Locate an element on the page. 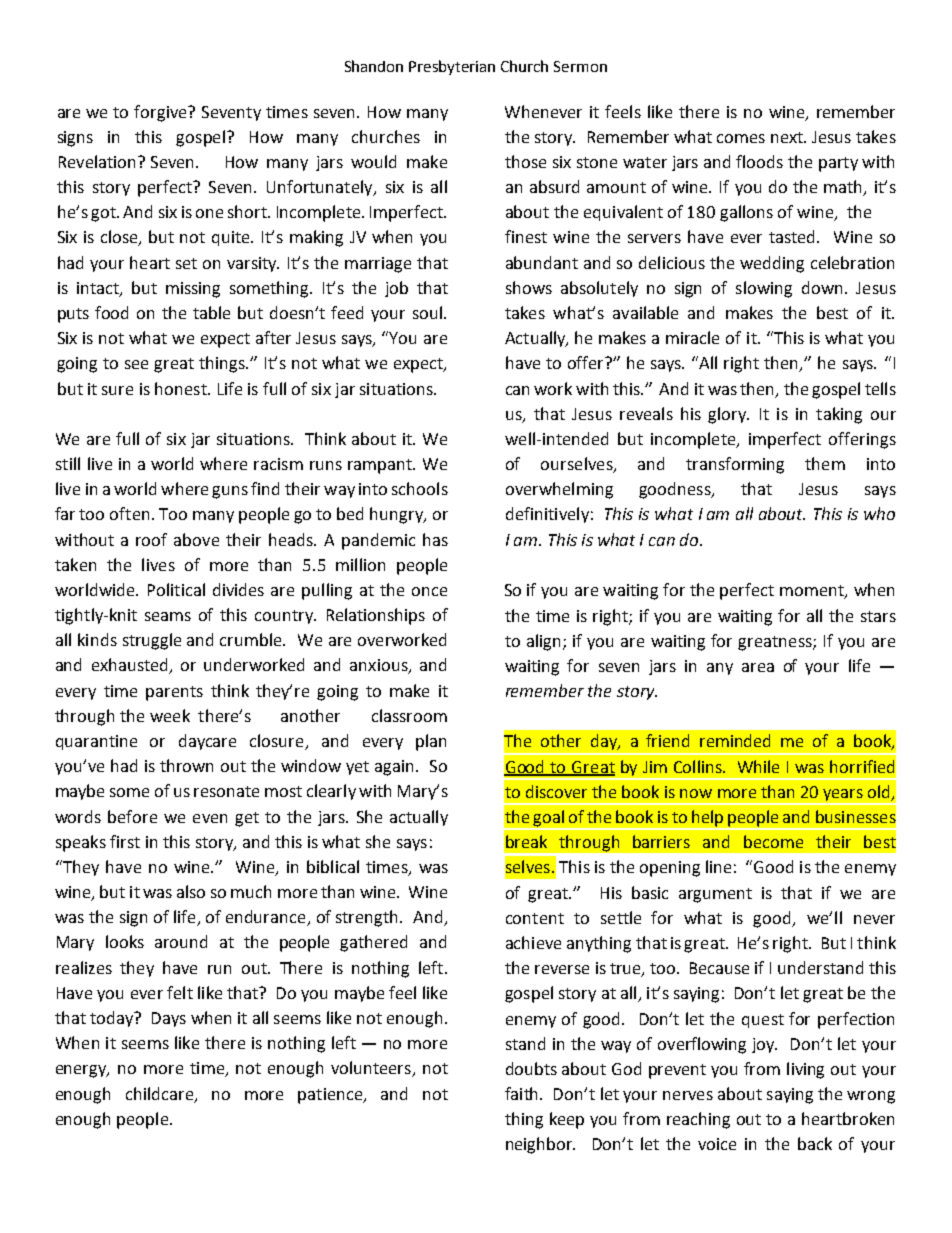 This page has width=952, height=1233. missing is located at coordinates (193, 290).
